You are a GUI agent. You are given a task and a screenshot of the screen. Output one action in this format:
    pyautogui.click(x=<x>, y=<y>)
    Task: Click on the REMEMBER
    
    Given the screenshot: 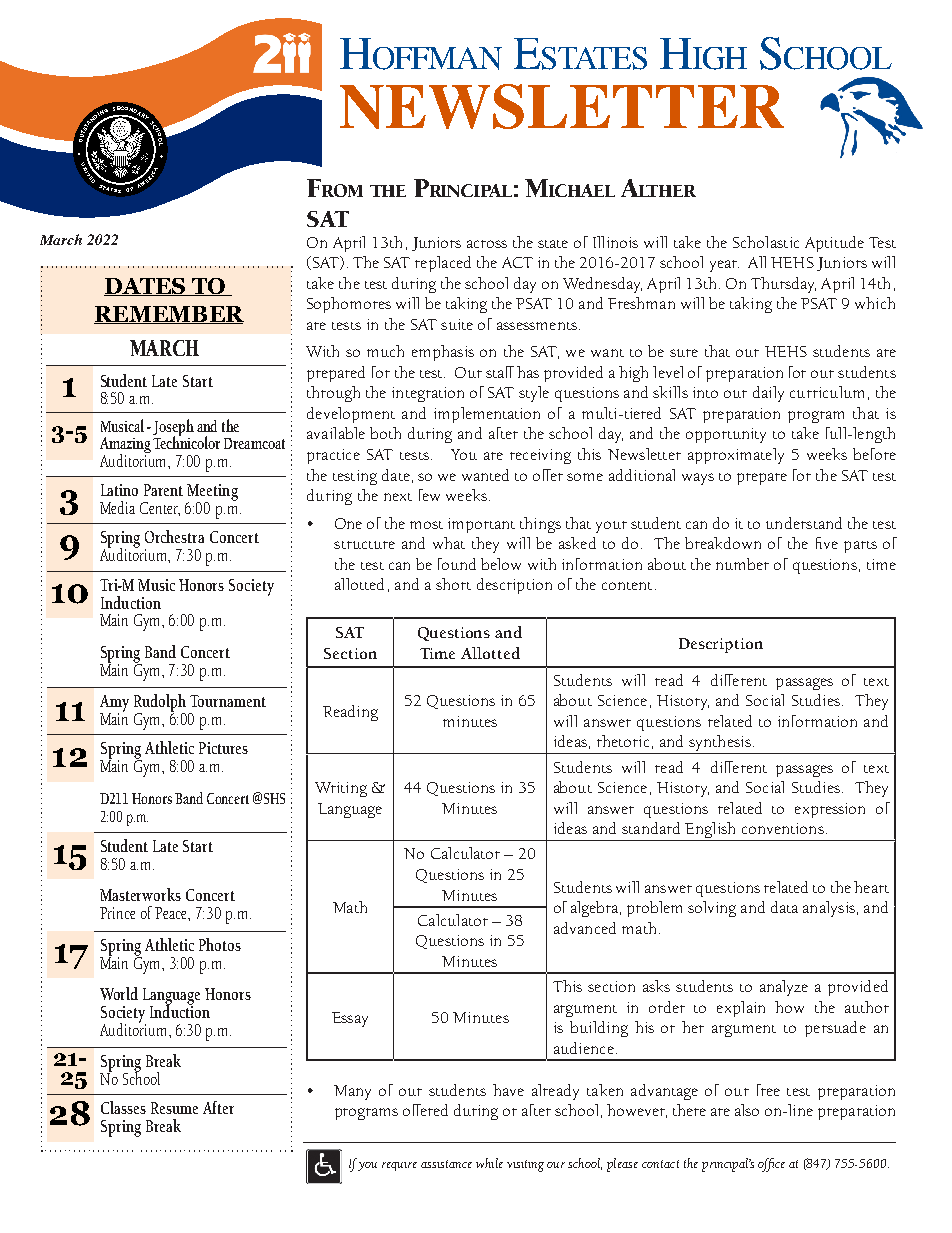 What is the action you would take?
    pyautogui.click(x=169, y=315)
